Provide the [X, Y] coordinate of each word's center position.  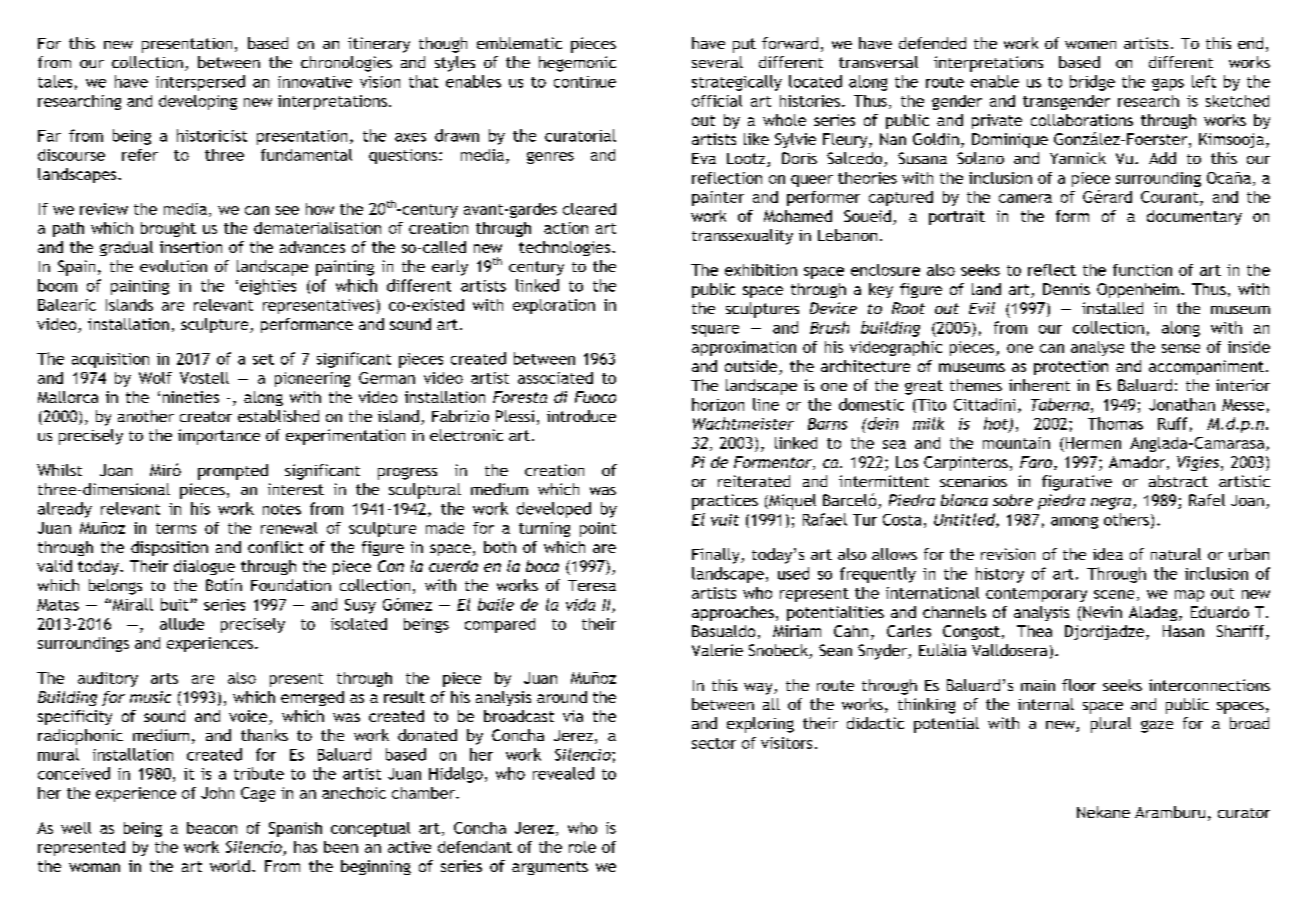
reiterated [754, 481]
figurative [1077, 483]
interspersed [200, 83]
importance [219, 437]
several [717, 62]
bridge [1092, 83]
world [230, 866]
